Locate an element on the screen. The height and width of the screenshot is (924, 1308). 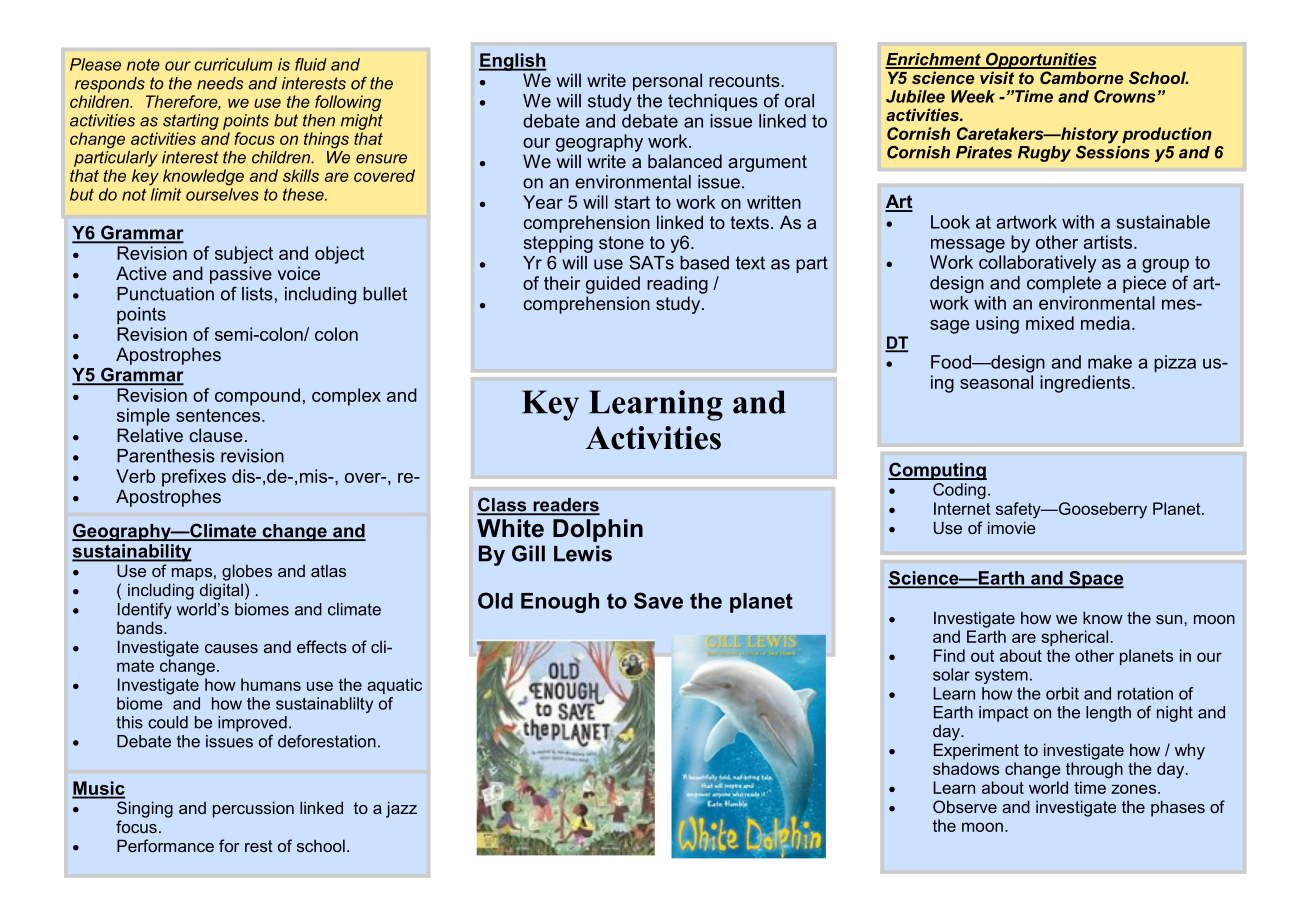
globes is located at coordinates (247, 572).
